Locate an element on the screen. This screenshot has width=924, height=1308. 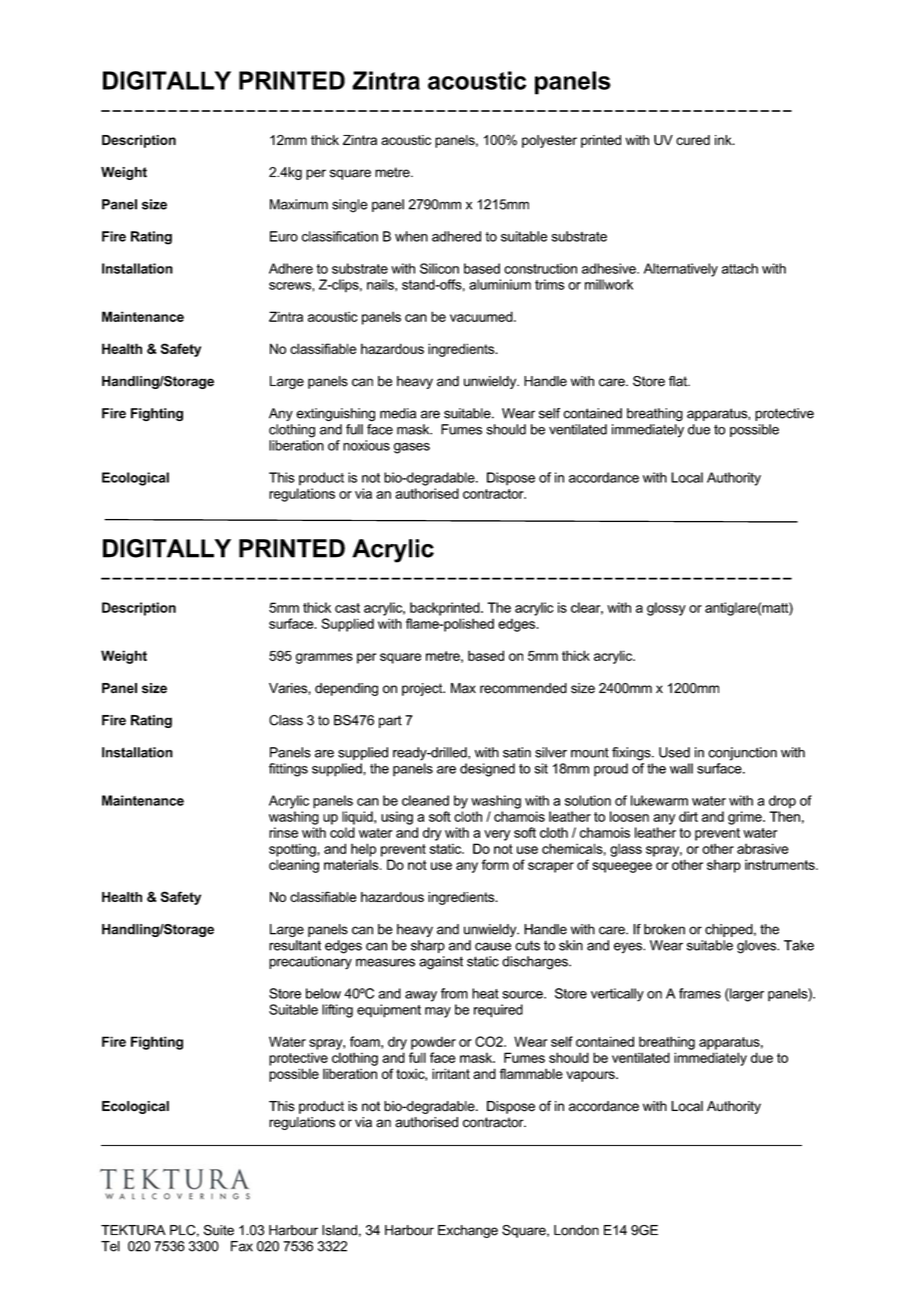
ink is located at coordinates (724, 140).
